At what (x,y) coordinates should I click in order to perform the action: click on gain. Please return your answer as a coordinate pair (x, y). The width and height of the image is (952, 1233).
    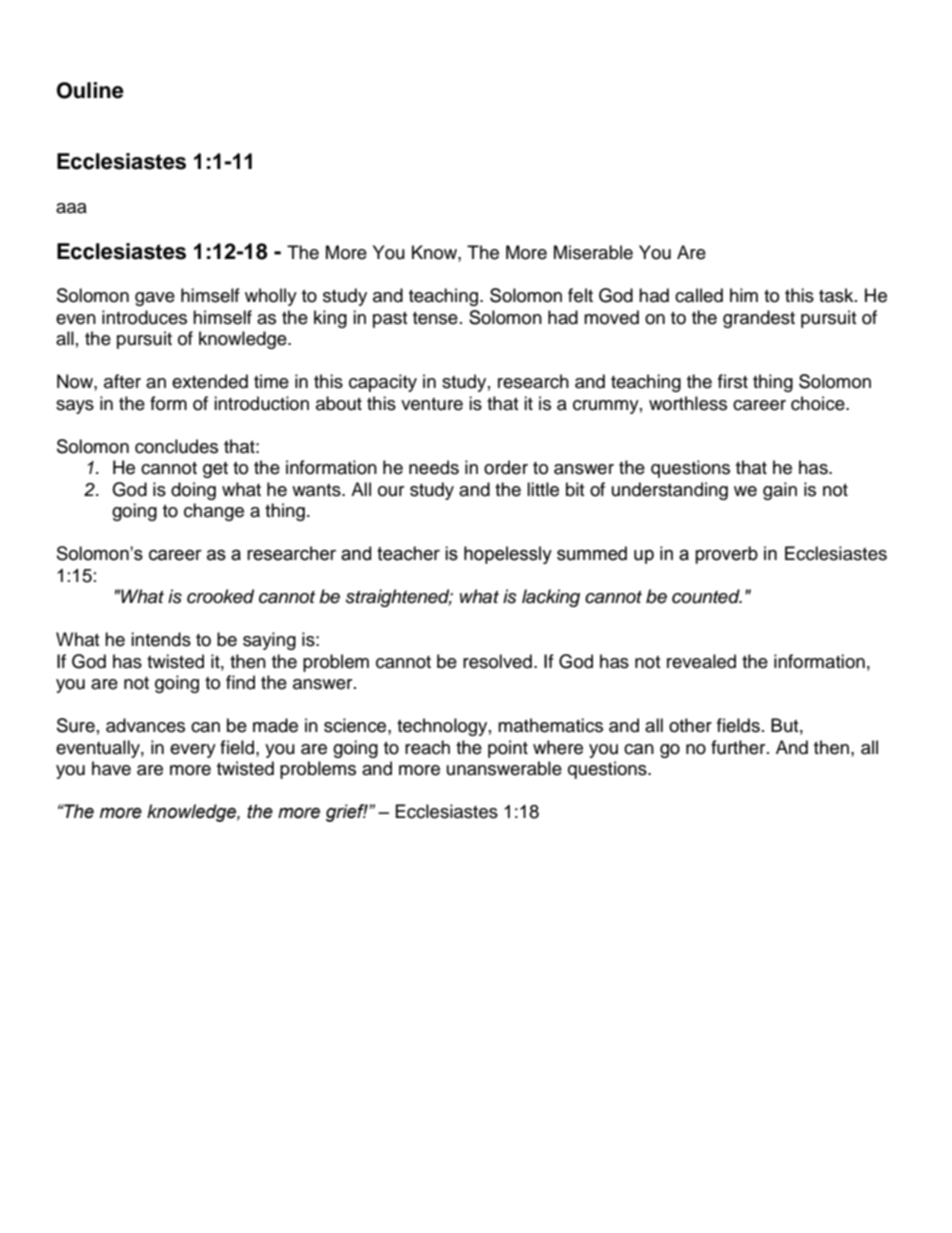
    Looking at the image, I should click on (780, 491).
